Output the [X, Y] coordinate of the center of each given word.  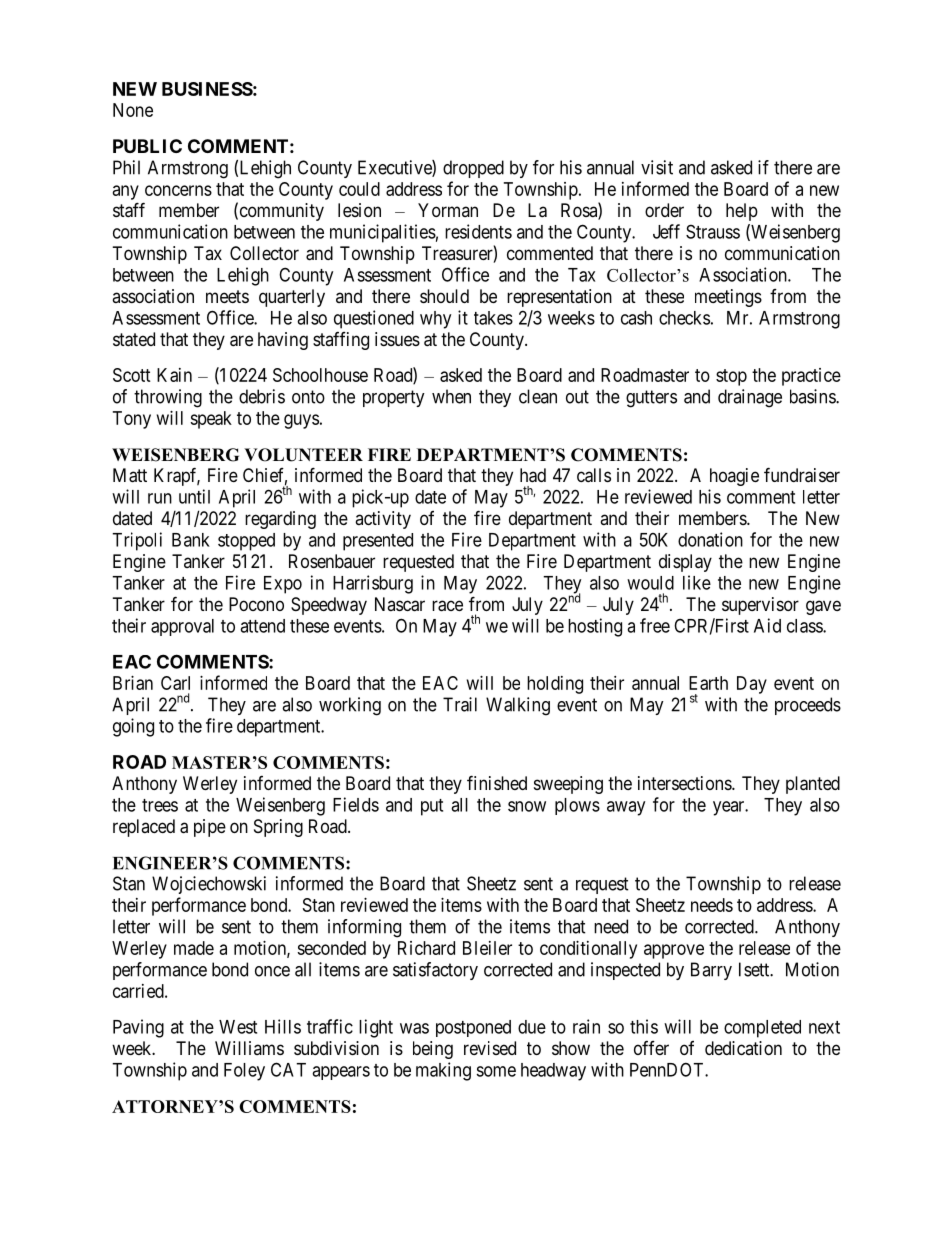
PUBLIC [147, 146]
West [238, 1027]
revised [490, 1048]
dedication [743, 1048]
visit [657, 167]
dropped [473, 169]
